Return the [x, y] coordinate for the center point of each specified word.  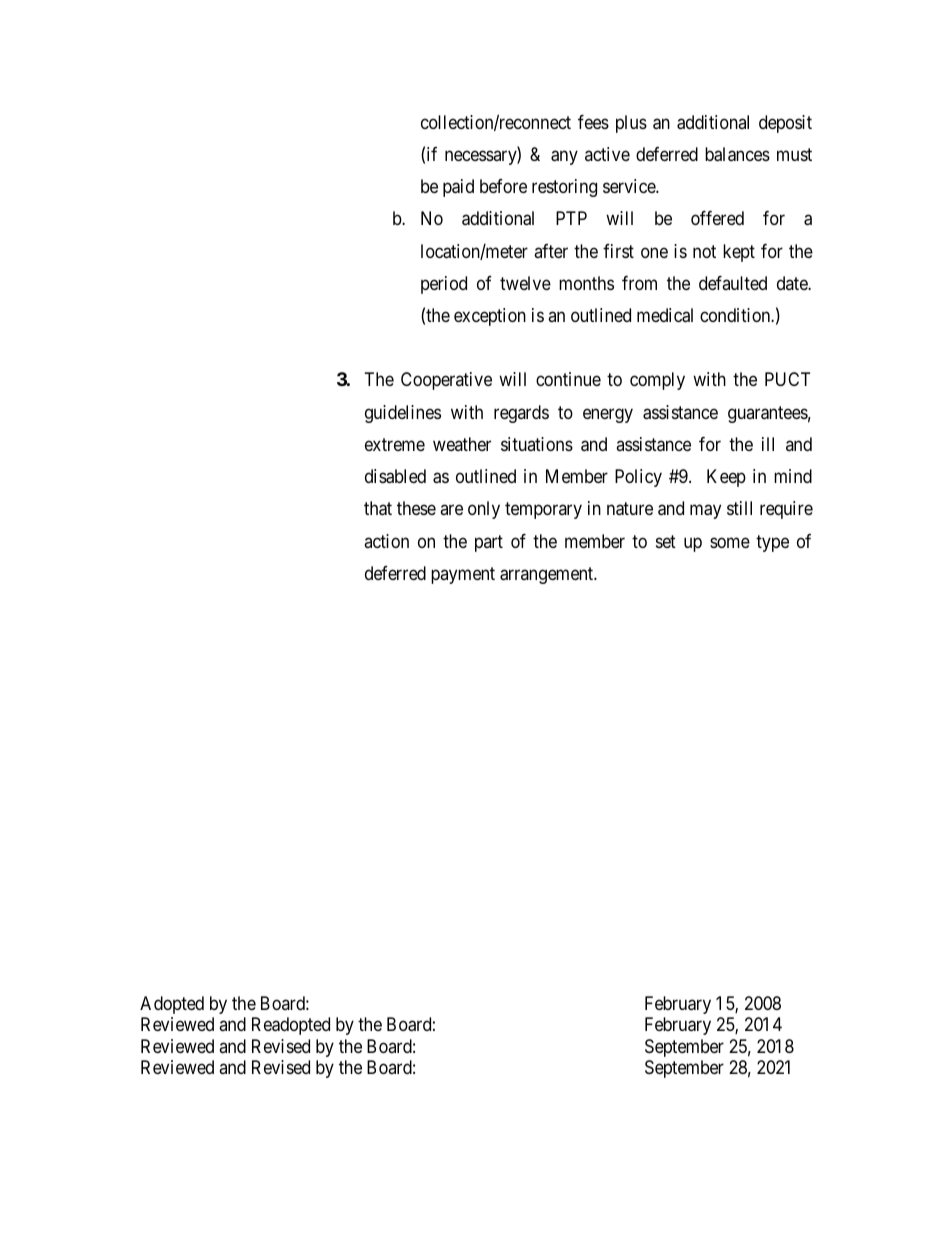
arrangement [548, 575]
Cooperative [446, 381]
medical [665, 315]
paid [458, 188]
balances [737, 154]
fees [593, 122]
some [730, 542]
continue [568, 379]
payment [463, 575]
